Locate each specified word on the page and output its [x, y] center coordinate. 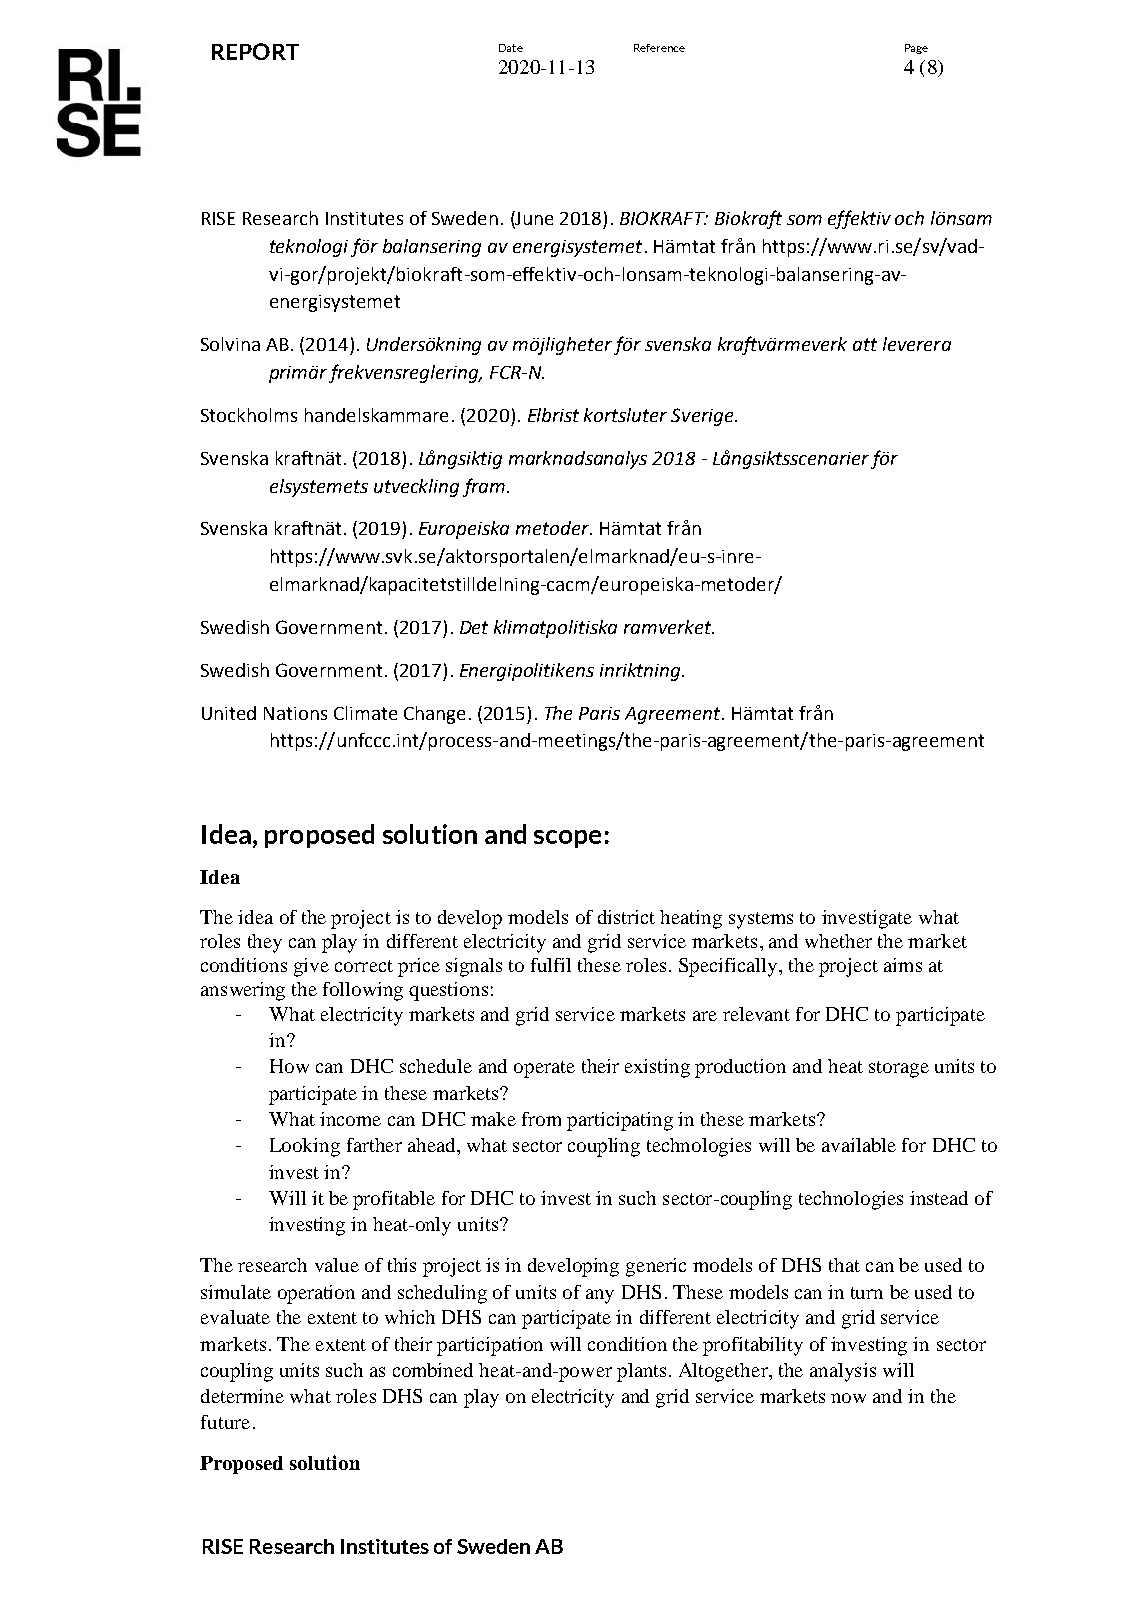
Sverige [703, 417]
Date [511, 48]
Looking [305, 1147]
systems [761, 920]
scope [567, 839]
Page [916, 49]
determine [242, 1396]
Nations [295, 713]
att [865, 344]
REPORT [255, 51]
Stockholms [249, 415]
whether [838, 941]
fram [484, 487]
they [265, 943]
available [859, 1145]
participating [620, 1121]
